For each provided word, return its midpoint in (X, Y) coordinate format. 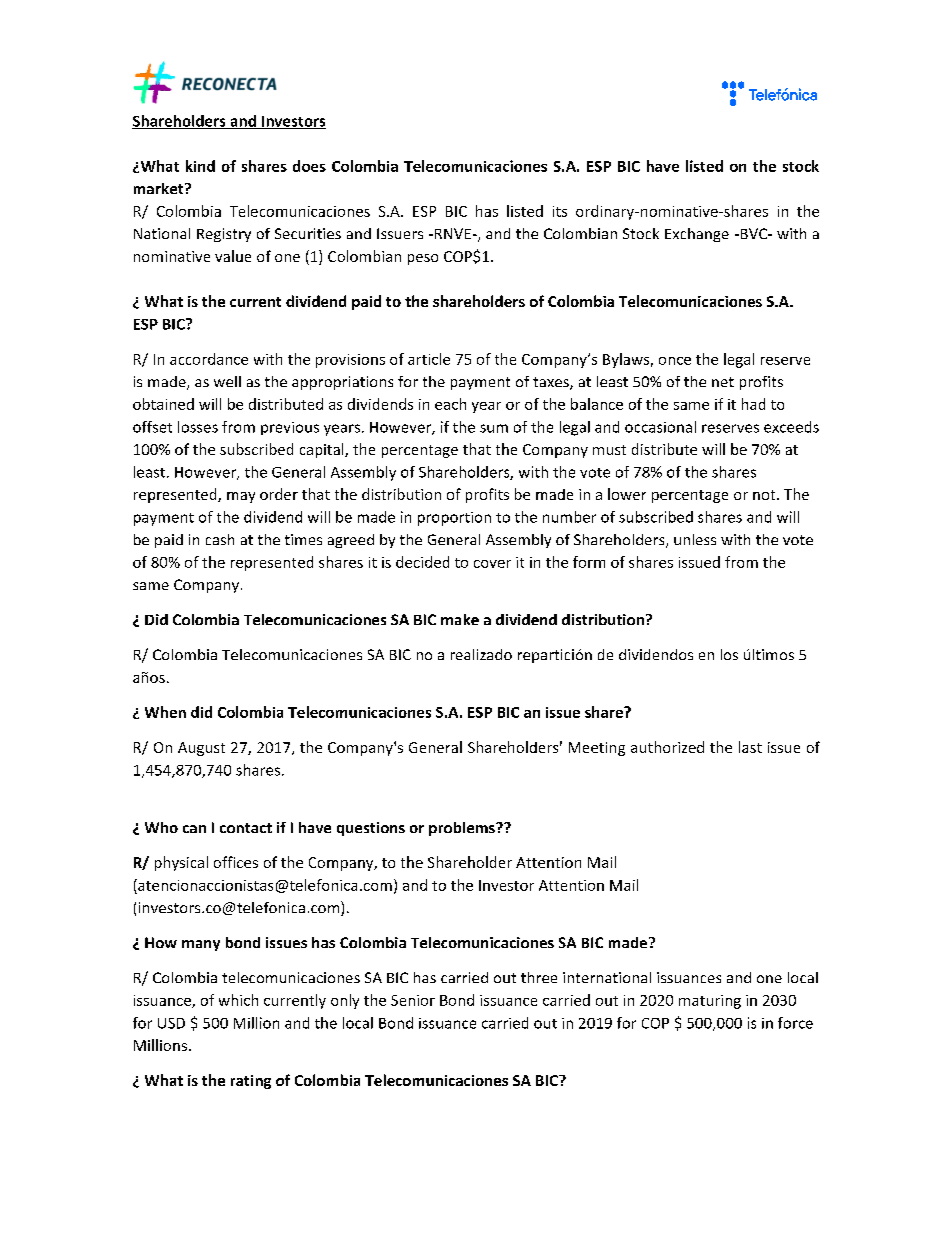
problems (463, 829)
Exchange (697, 235)
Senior (413, 1000)
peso (423, 259)
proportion (454, 519)
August (201, 749)
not (765, 495)
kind (200, 166)
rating (251, 1082)
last (750, 747)
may (241, 497)
